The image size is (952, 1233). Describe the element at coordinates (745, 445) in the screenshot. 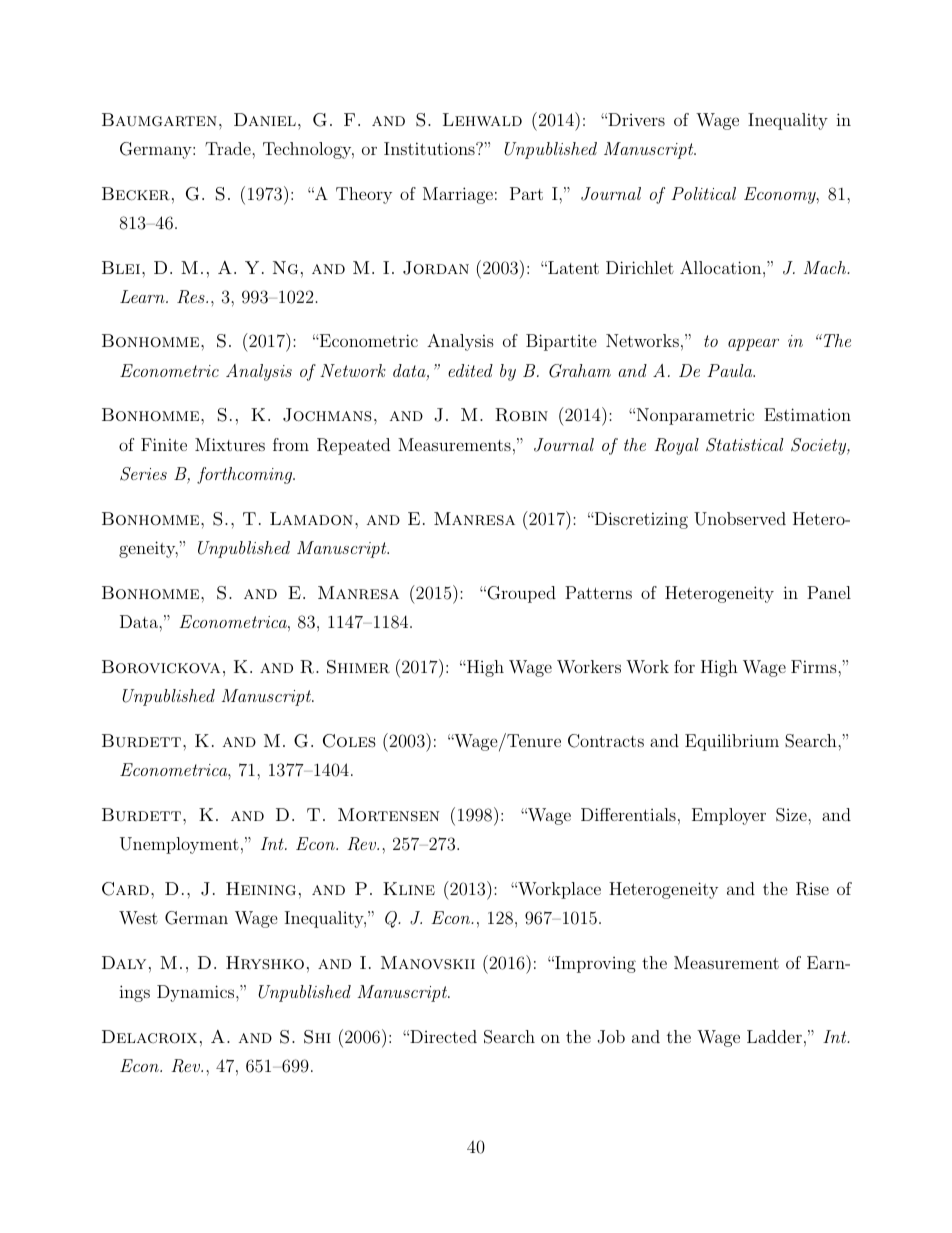

I see `Statistical` at that location.
